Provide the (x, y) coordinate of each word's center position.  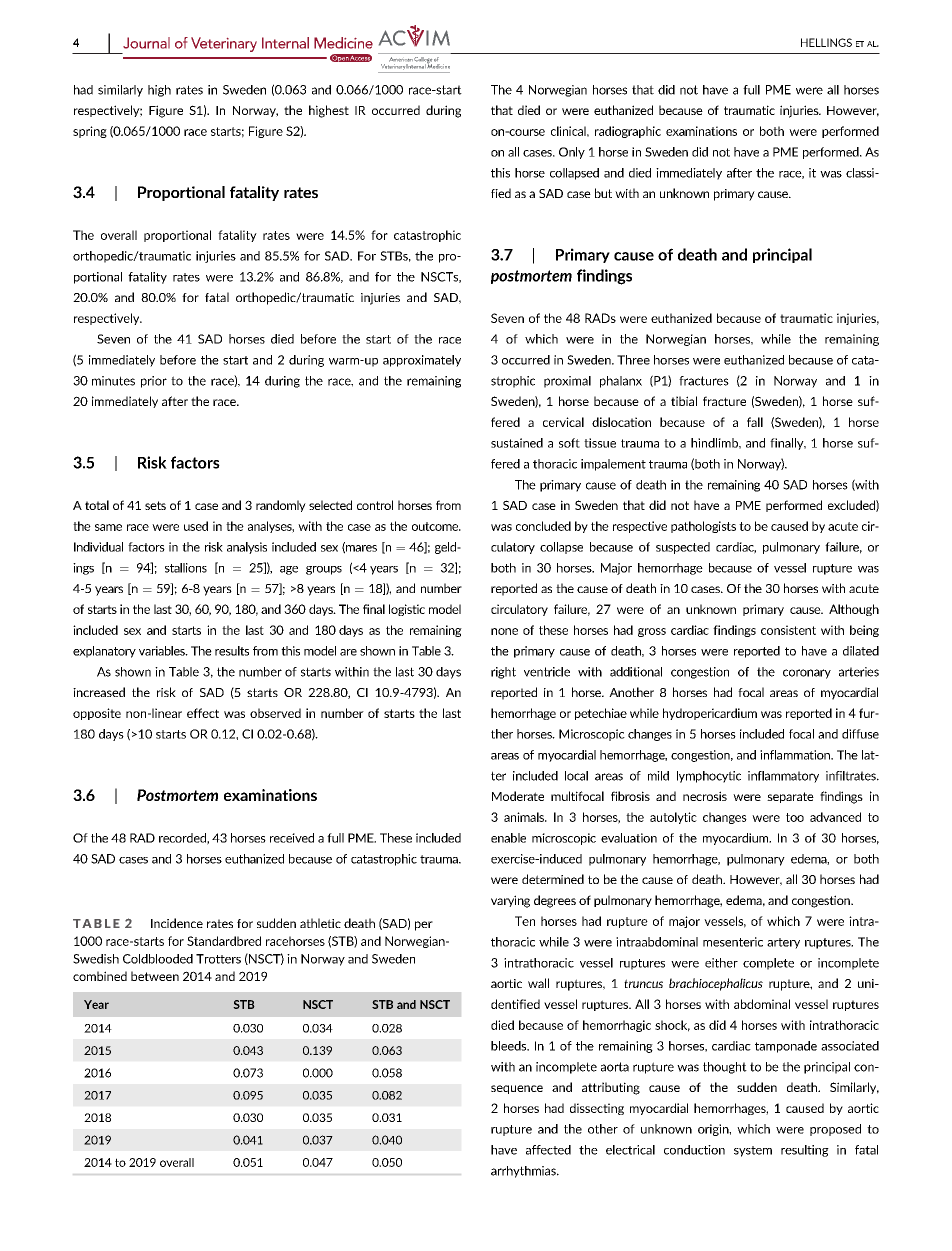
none (504, 631)
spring (90, 132)
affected (548, 1150)
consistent (788, 630)
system (753, 1151)
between (155, 976)
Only (572, 153)
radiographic (628, 132)
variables (163, 651)
